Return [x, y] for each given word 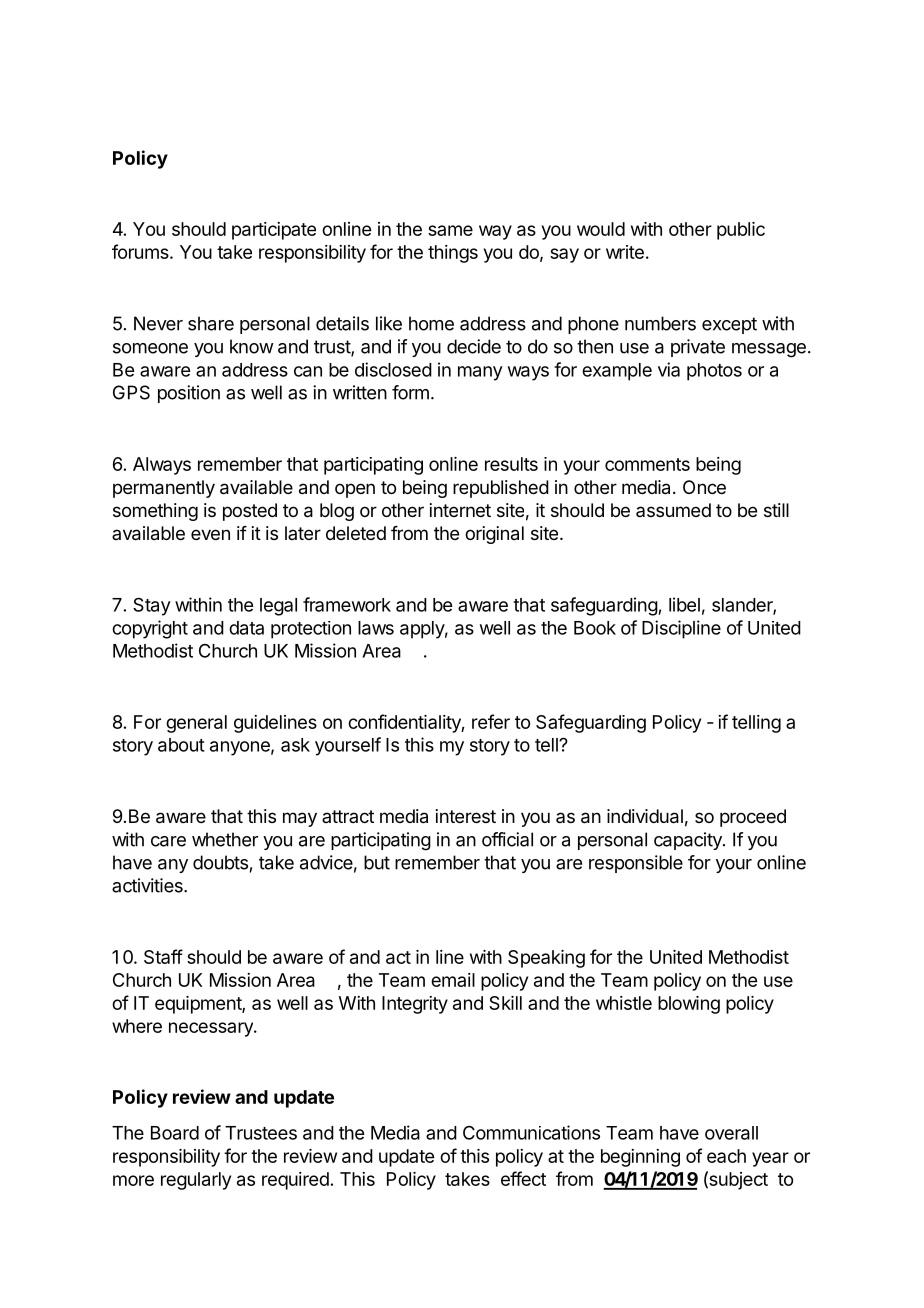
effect [523, 1178]
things [453, 254]
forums [141, 251]
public [741, 231]
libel [684, 604]
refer [491, 721]
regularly [196, 1181]
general [196, 724]
